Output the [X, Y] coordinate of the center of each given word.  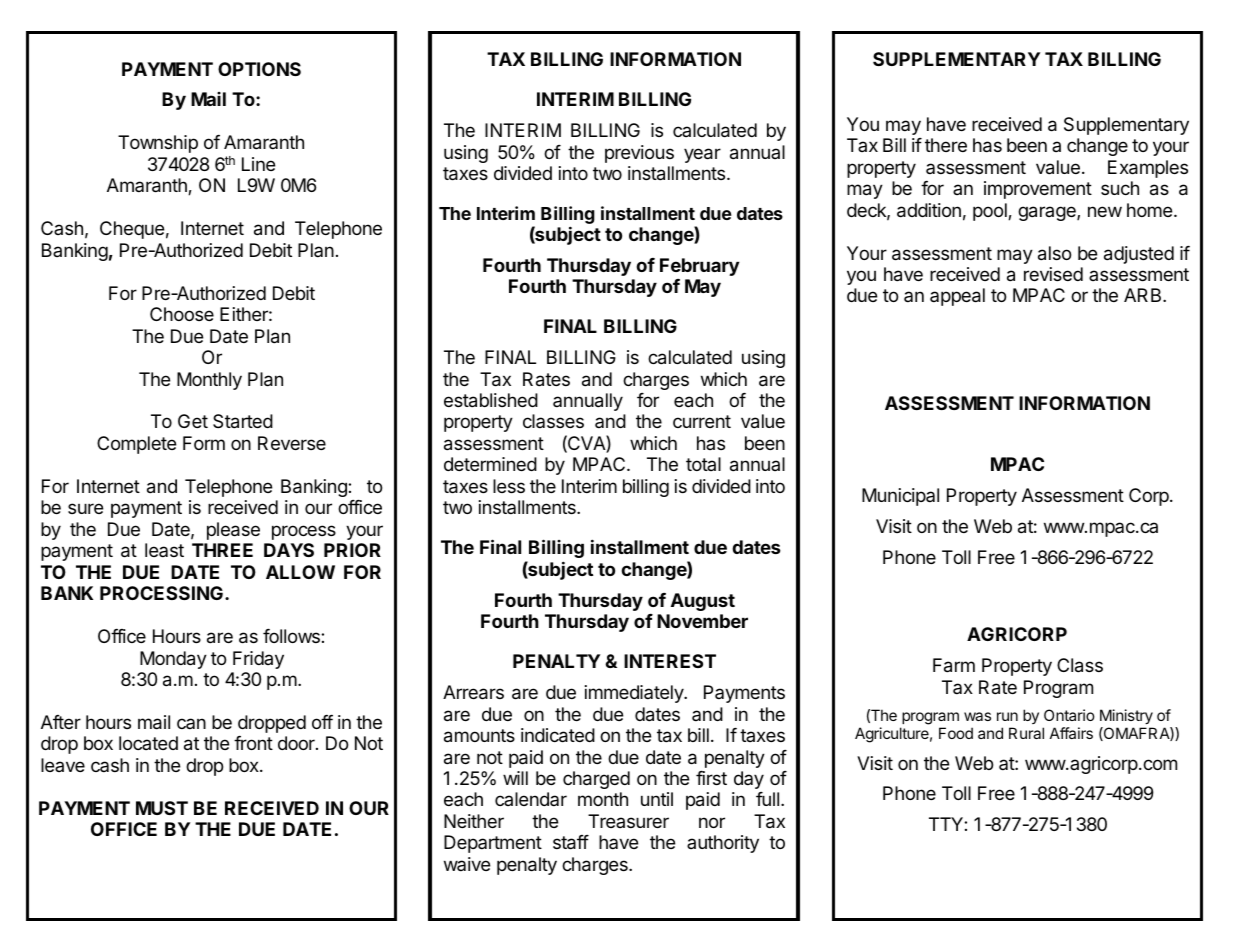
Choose [182, 314]
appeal [957, 297]
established [491, 400]
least [164, 550]
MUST [162, 808]
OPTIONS [259, 69]
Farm [954, 665]
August [703, 602]
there [946, 145]
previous [639, 154]
